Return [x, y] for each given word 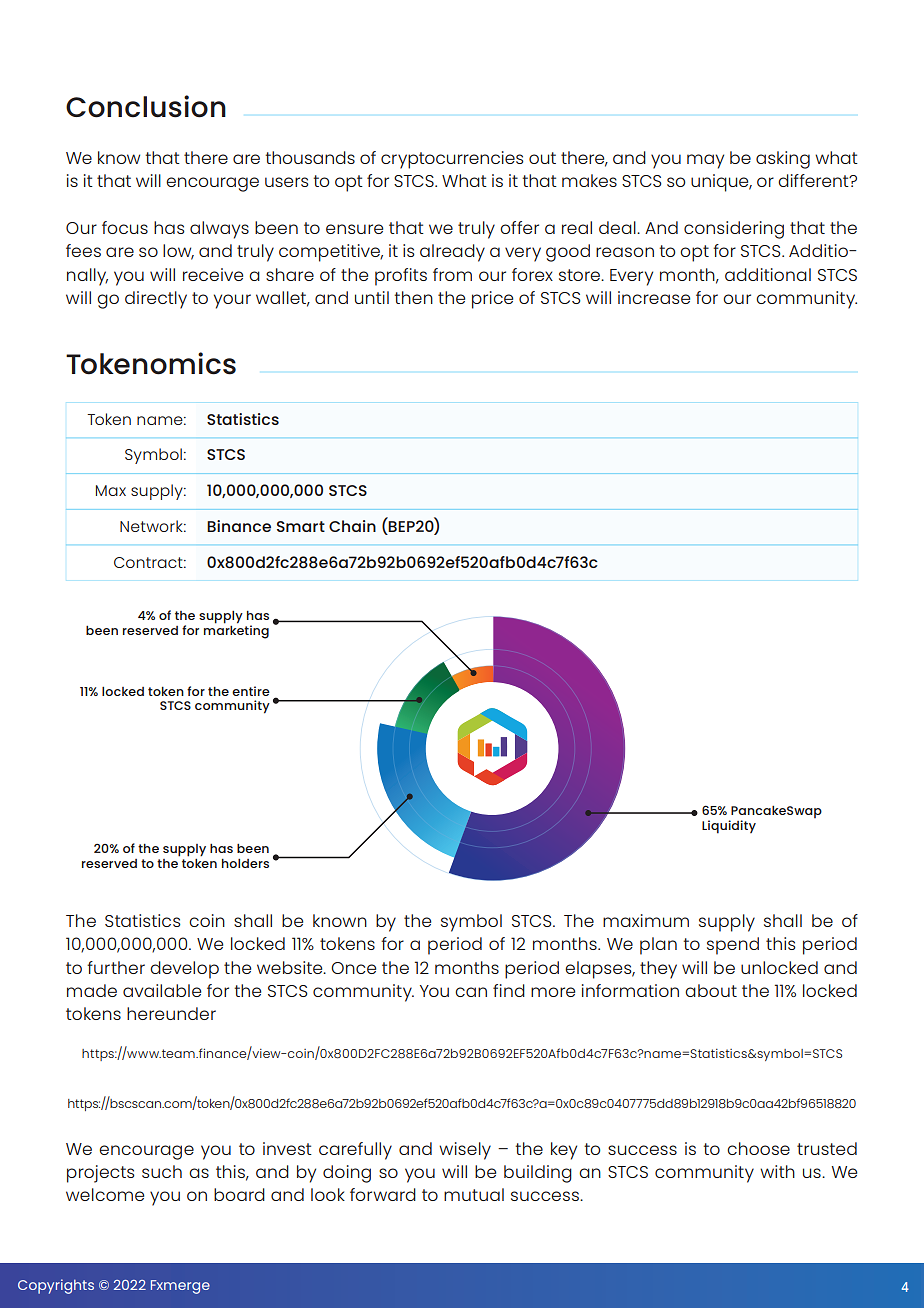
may [705, 161]
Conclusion [146, 106]
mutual [474, 1194]
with [777, 1171]
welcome [105, 1194]
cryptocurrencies [452, 160]
